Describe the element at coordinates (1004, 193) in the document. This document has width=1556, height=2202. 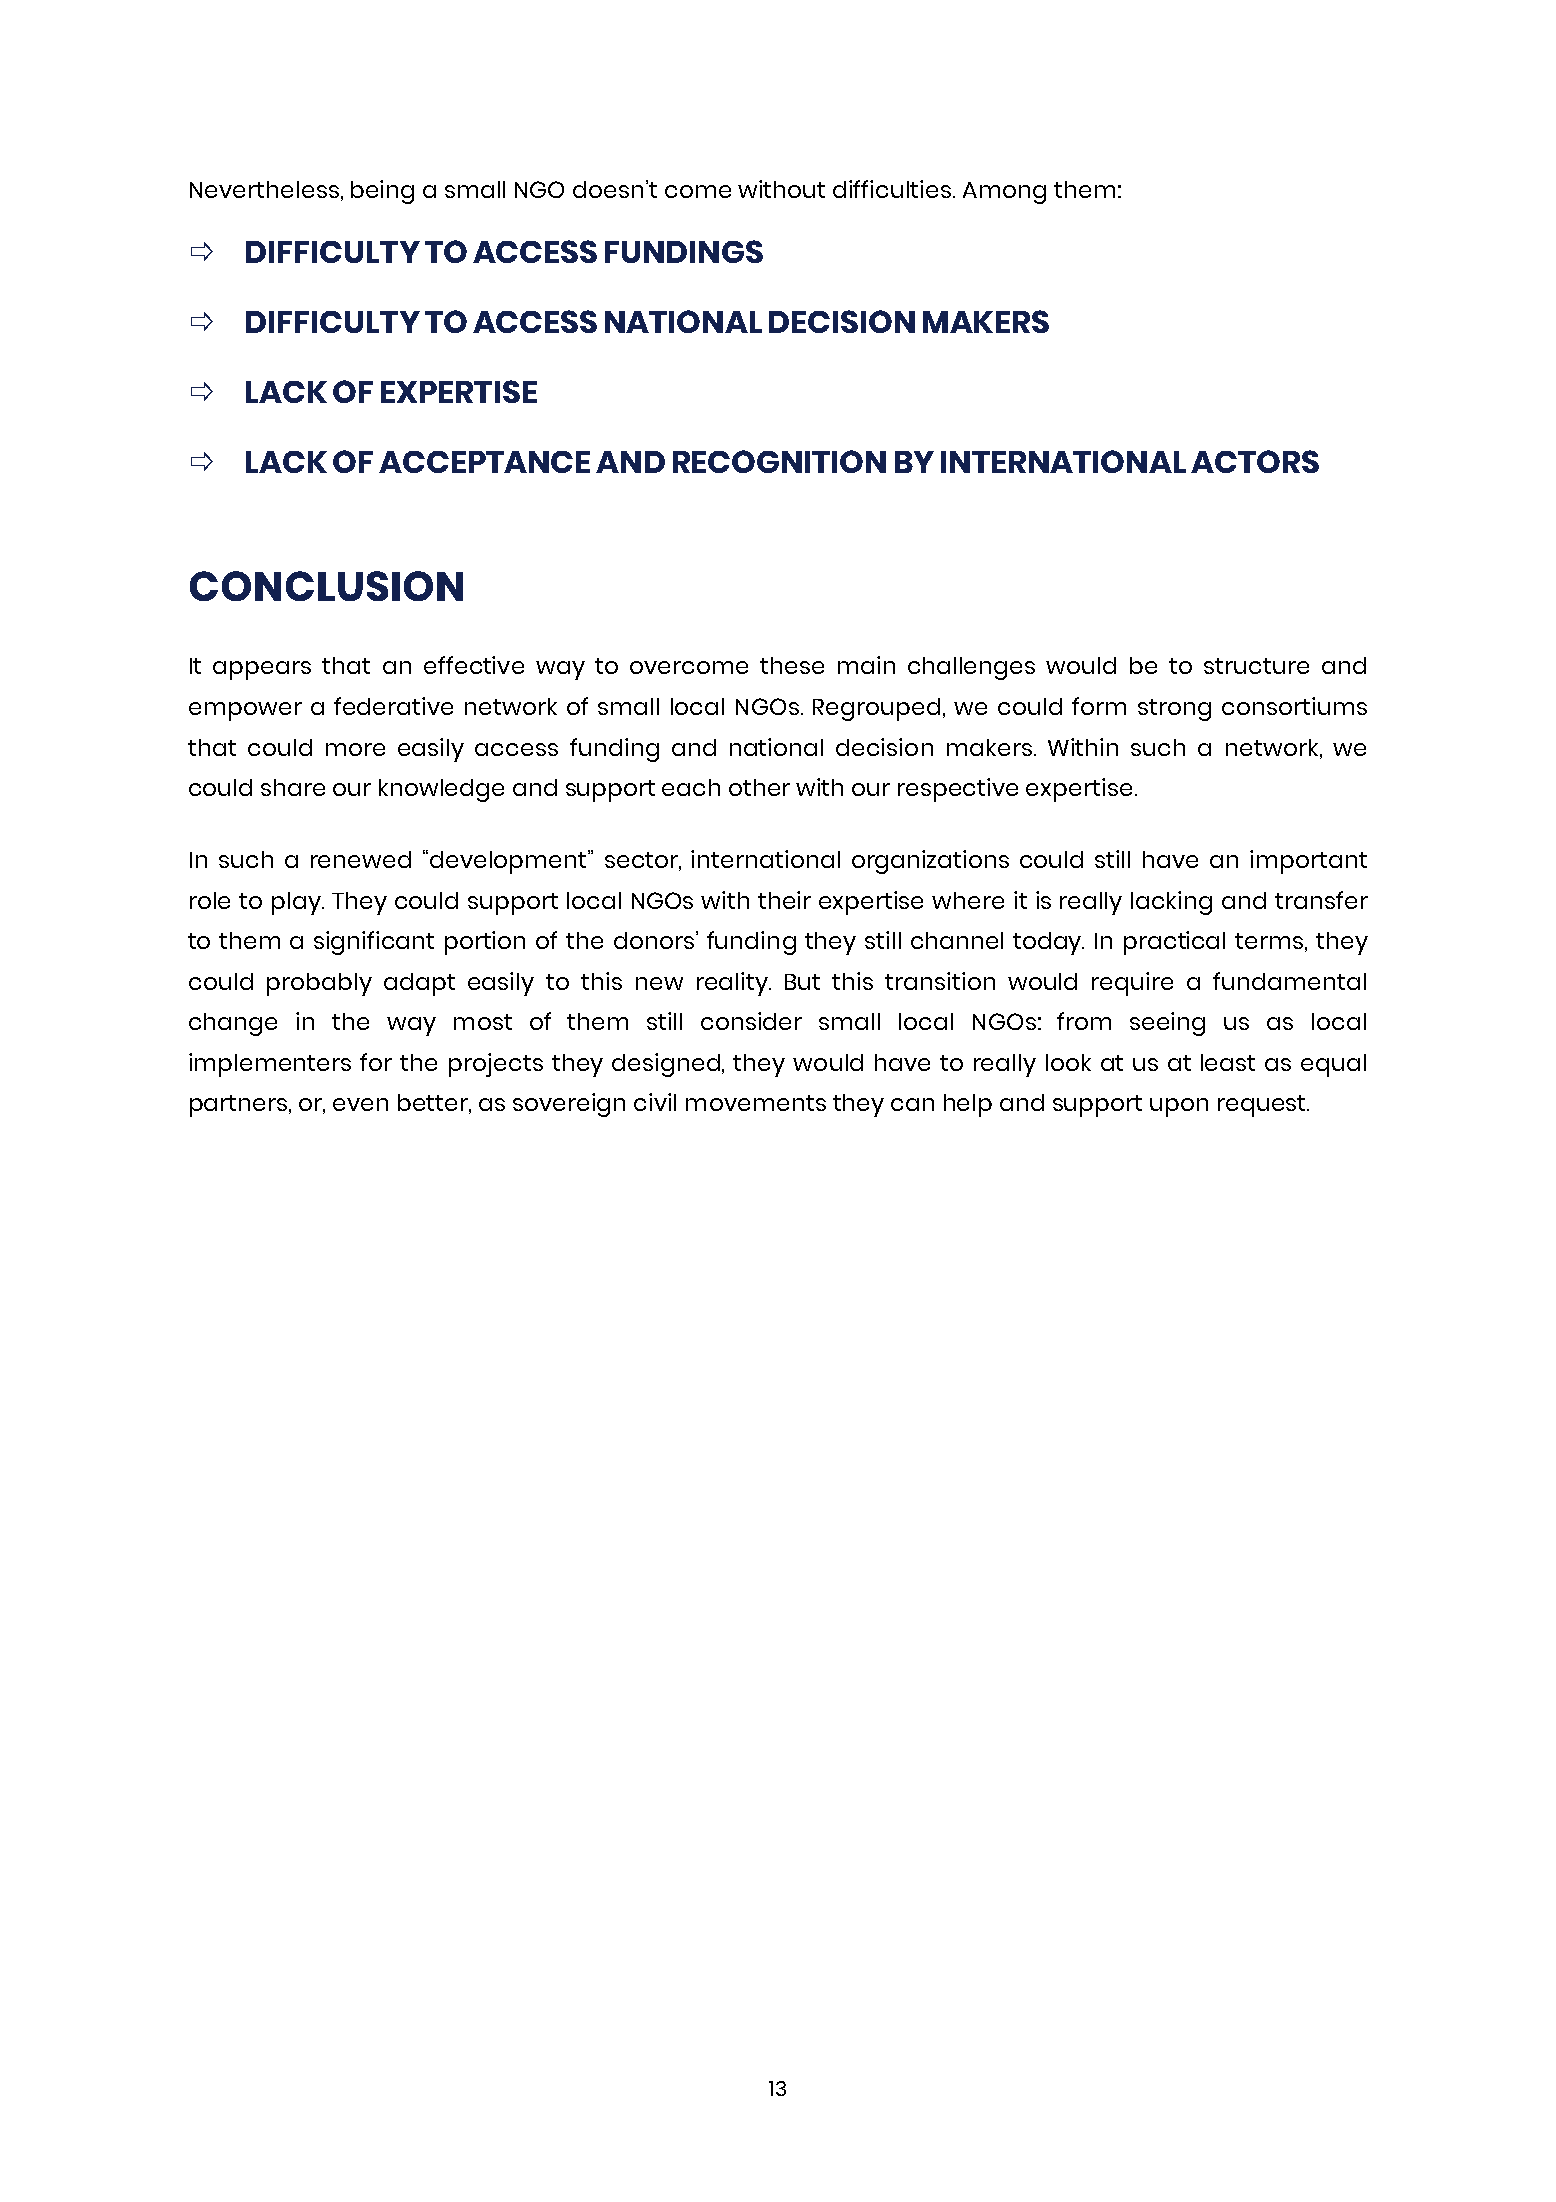
I see `Among` at that location.
